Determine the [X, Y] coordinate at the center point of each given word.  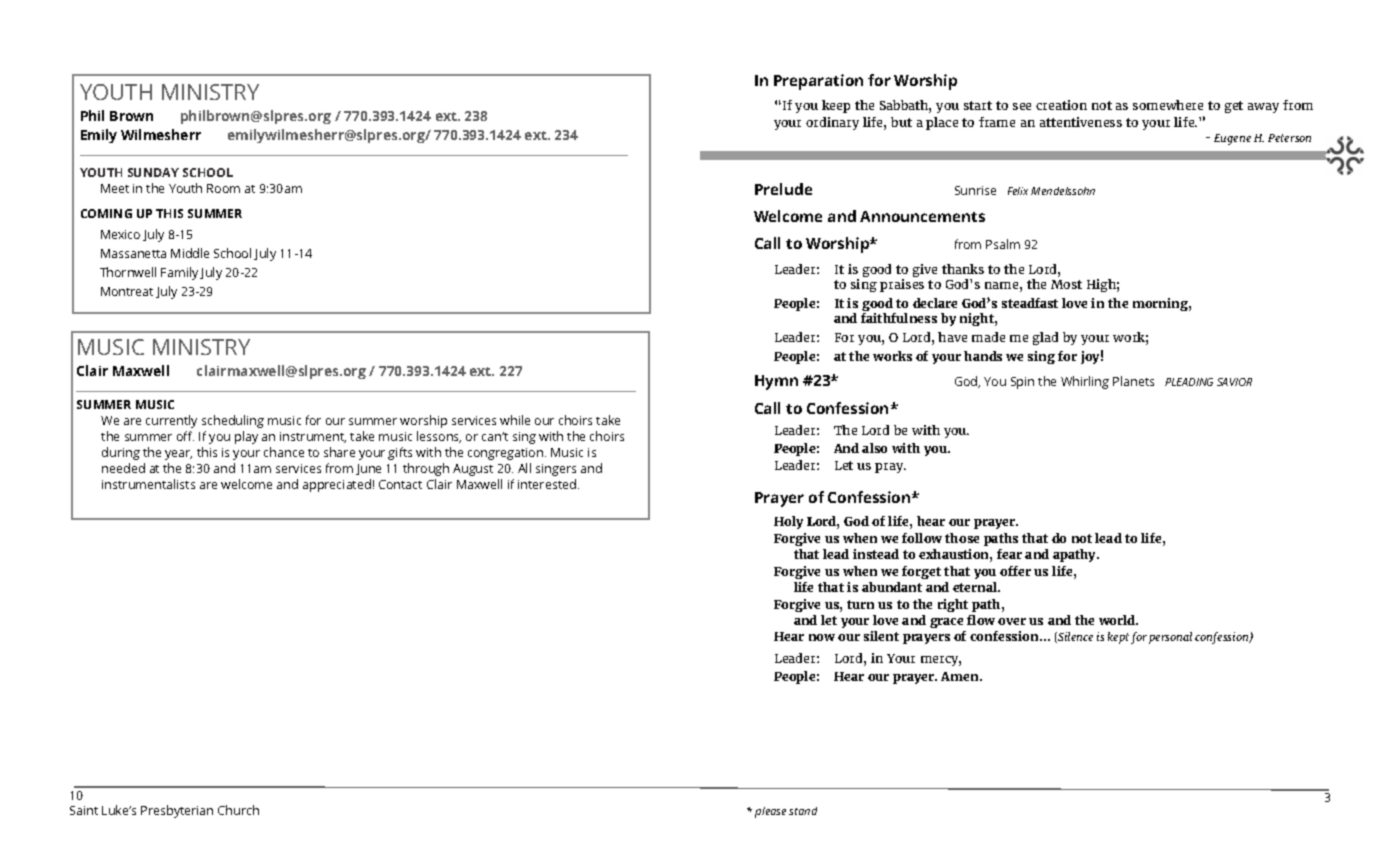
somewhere [1168, 105]
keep [836, 106]
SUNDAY [153, 172]
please [770, 812]
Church [238, 810]
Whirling [1085, 382]
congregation [507, 454]
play [246, 437]
